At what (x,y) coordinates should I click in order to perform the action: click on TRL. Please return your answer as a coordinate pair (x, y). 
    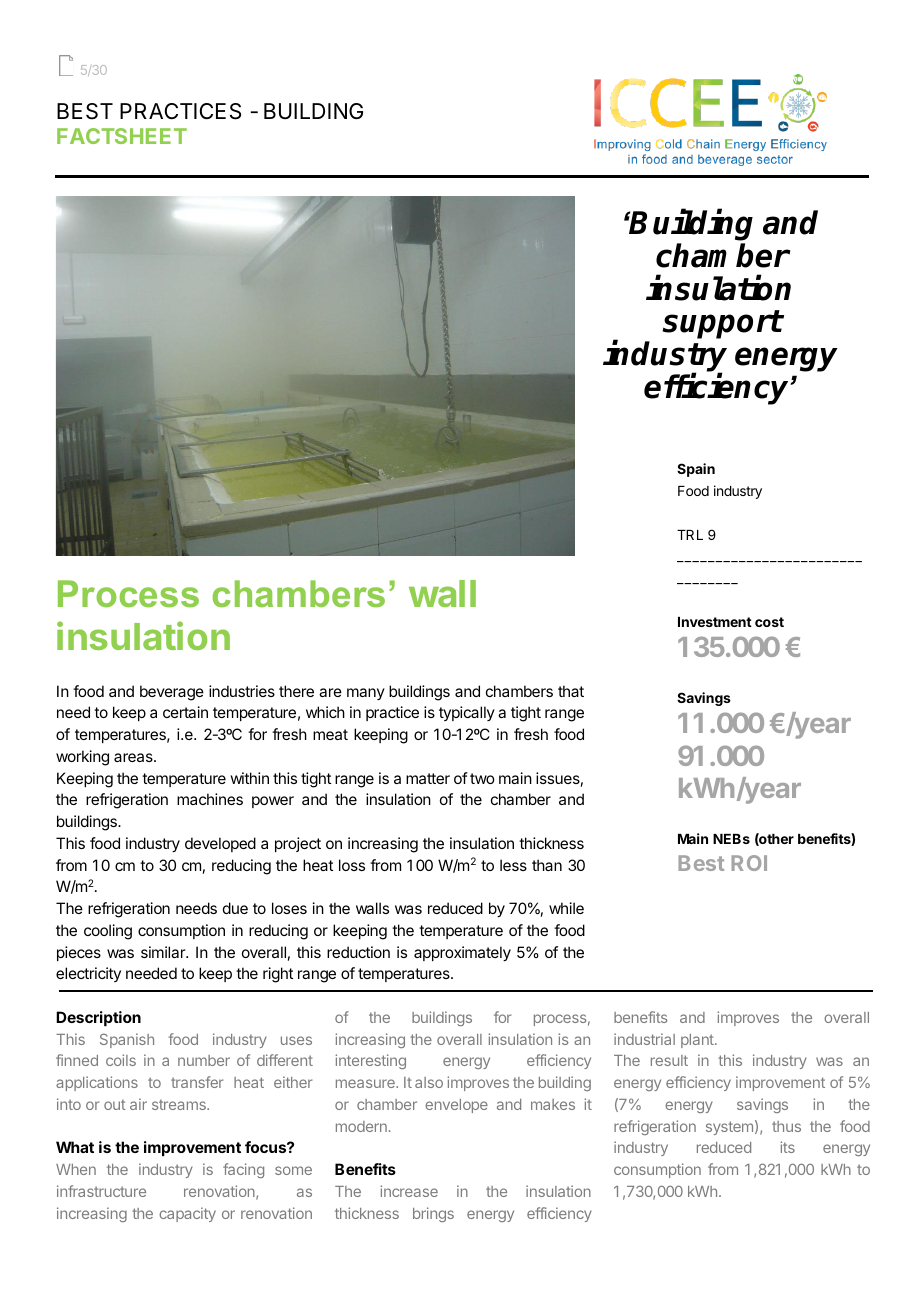
    Looking at the image, I should click on (690, 535).
